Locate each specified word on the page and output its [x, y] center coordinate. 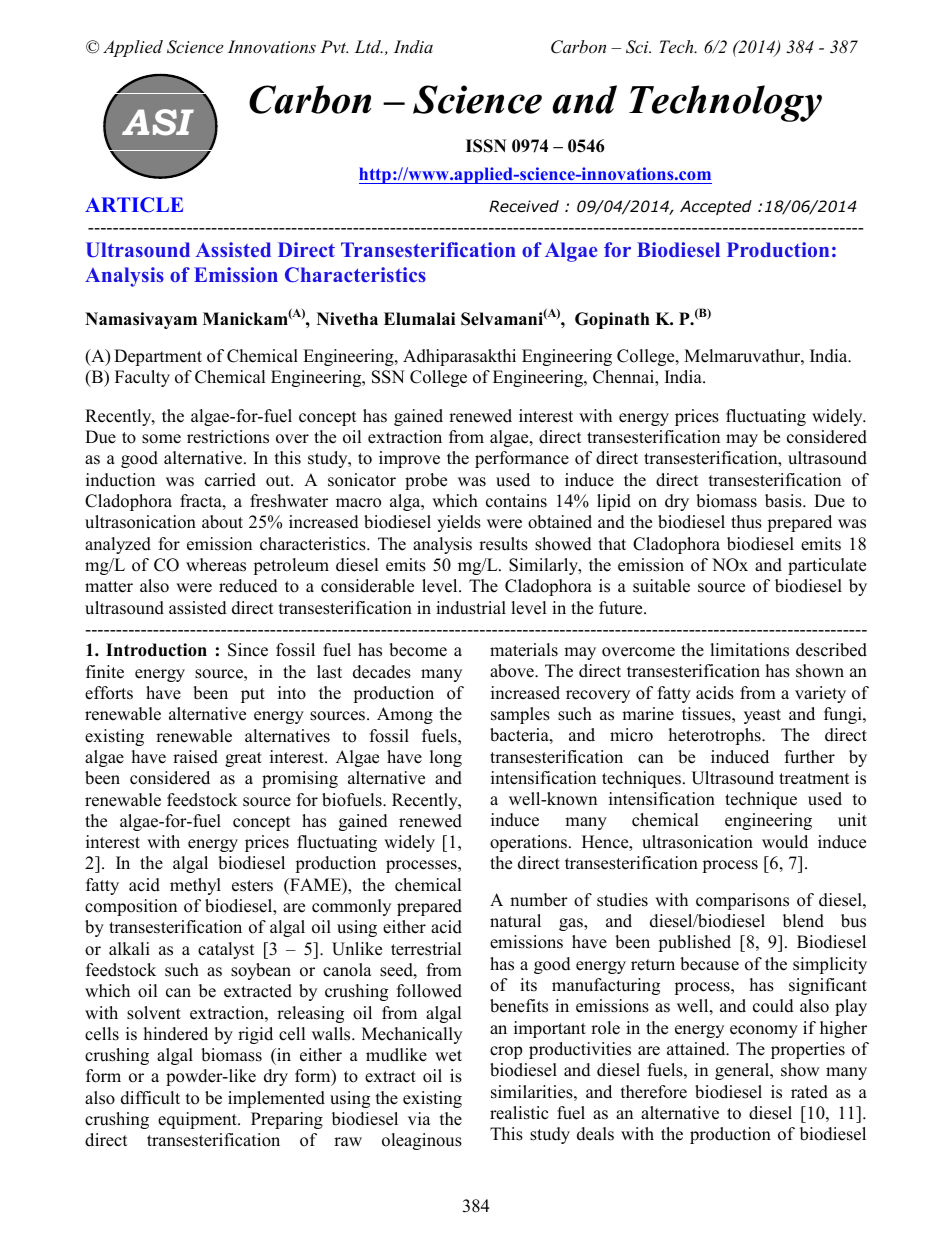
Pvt [334, 46]
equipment [198, 1120]
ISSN [486, 146]
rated [809, 1092]
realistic [519, 1113]
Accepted [716, 207]
